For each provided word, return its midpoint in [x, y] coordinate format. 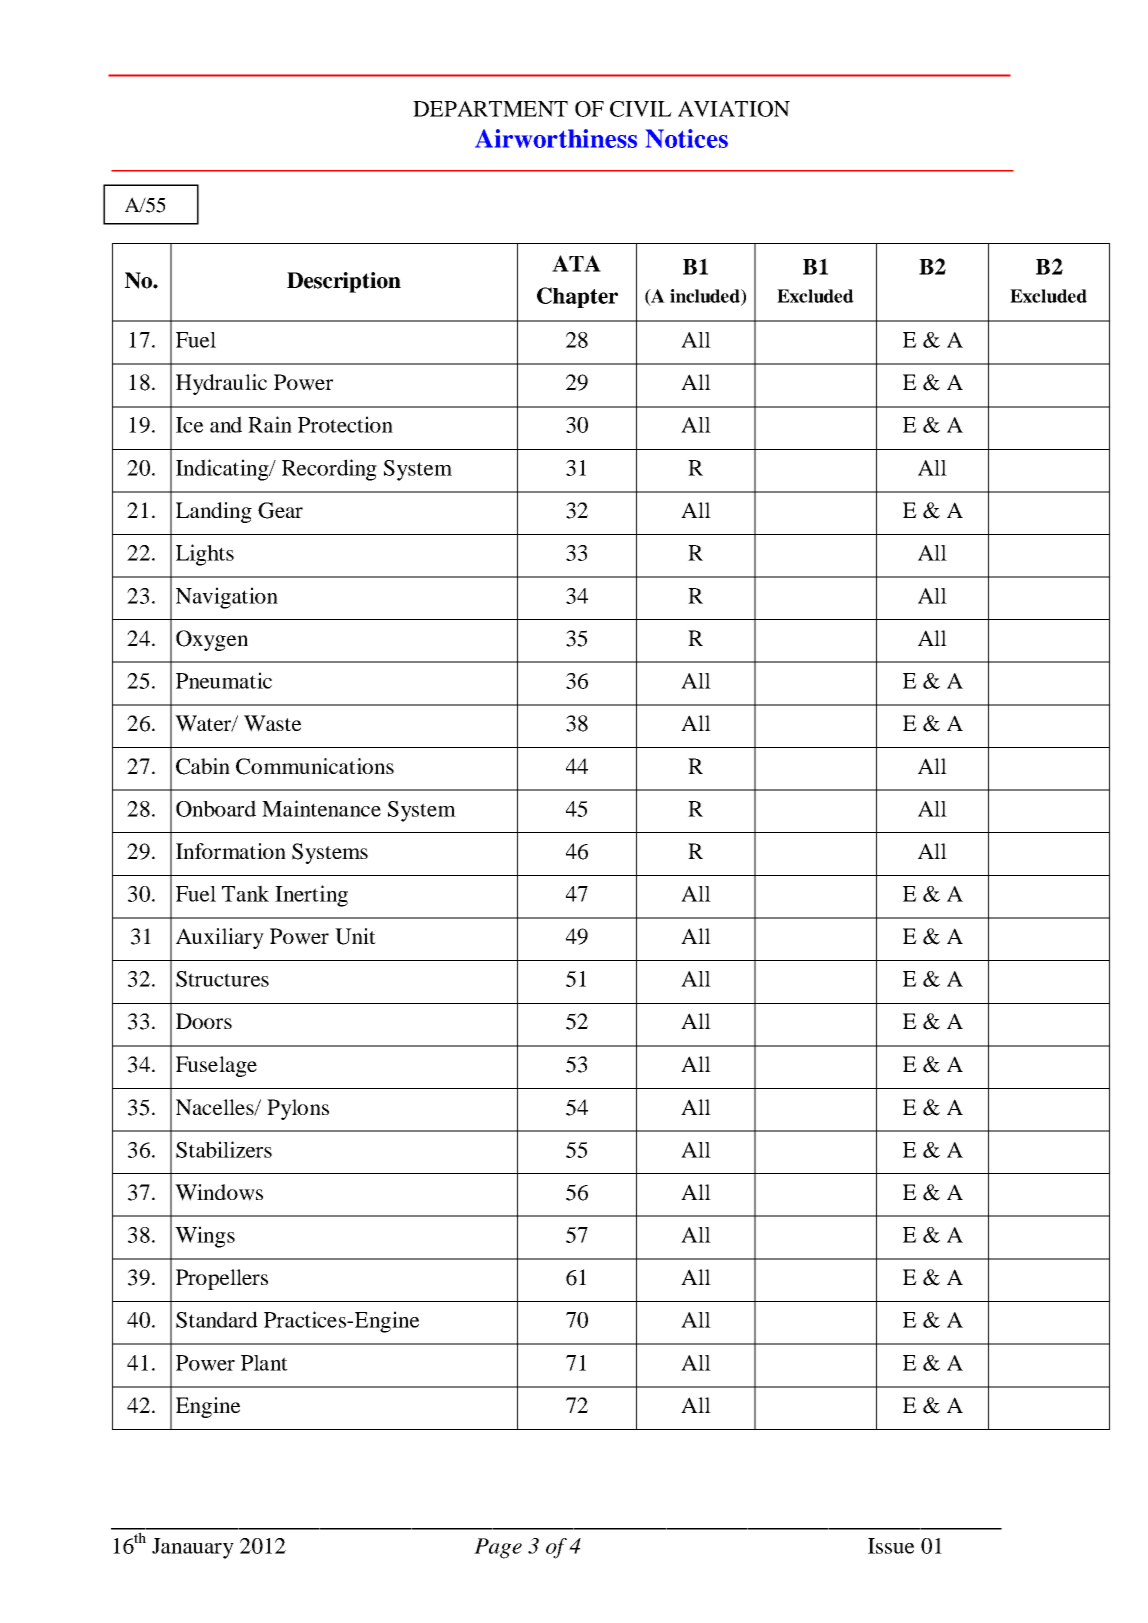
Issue [891, 1546]
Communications [315, 766]
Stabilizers [224, 1149]
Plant [264, 1363]
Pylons [298, 1109]
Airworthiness [556, 138]
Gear [280, 510]
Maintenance [321, 808]
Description [344, 282]
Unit [355, 936]
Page [498, 1548]
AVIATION [734, 109]
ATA [576, 263]
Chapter [577, 297]
